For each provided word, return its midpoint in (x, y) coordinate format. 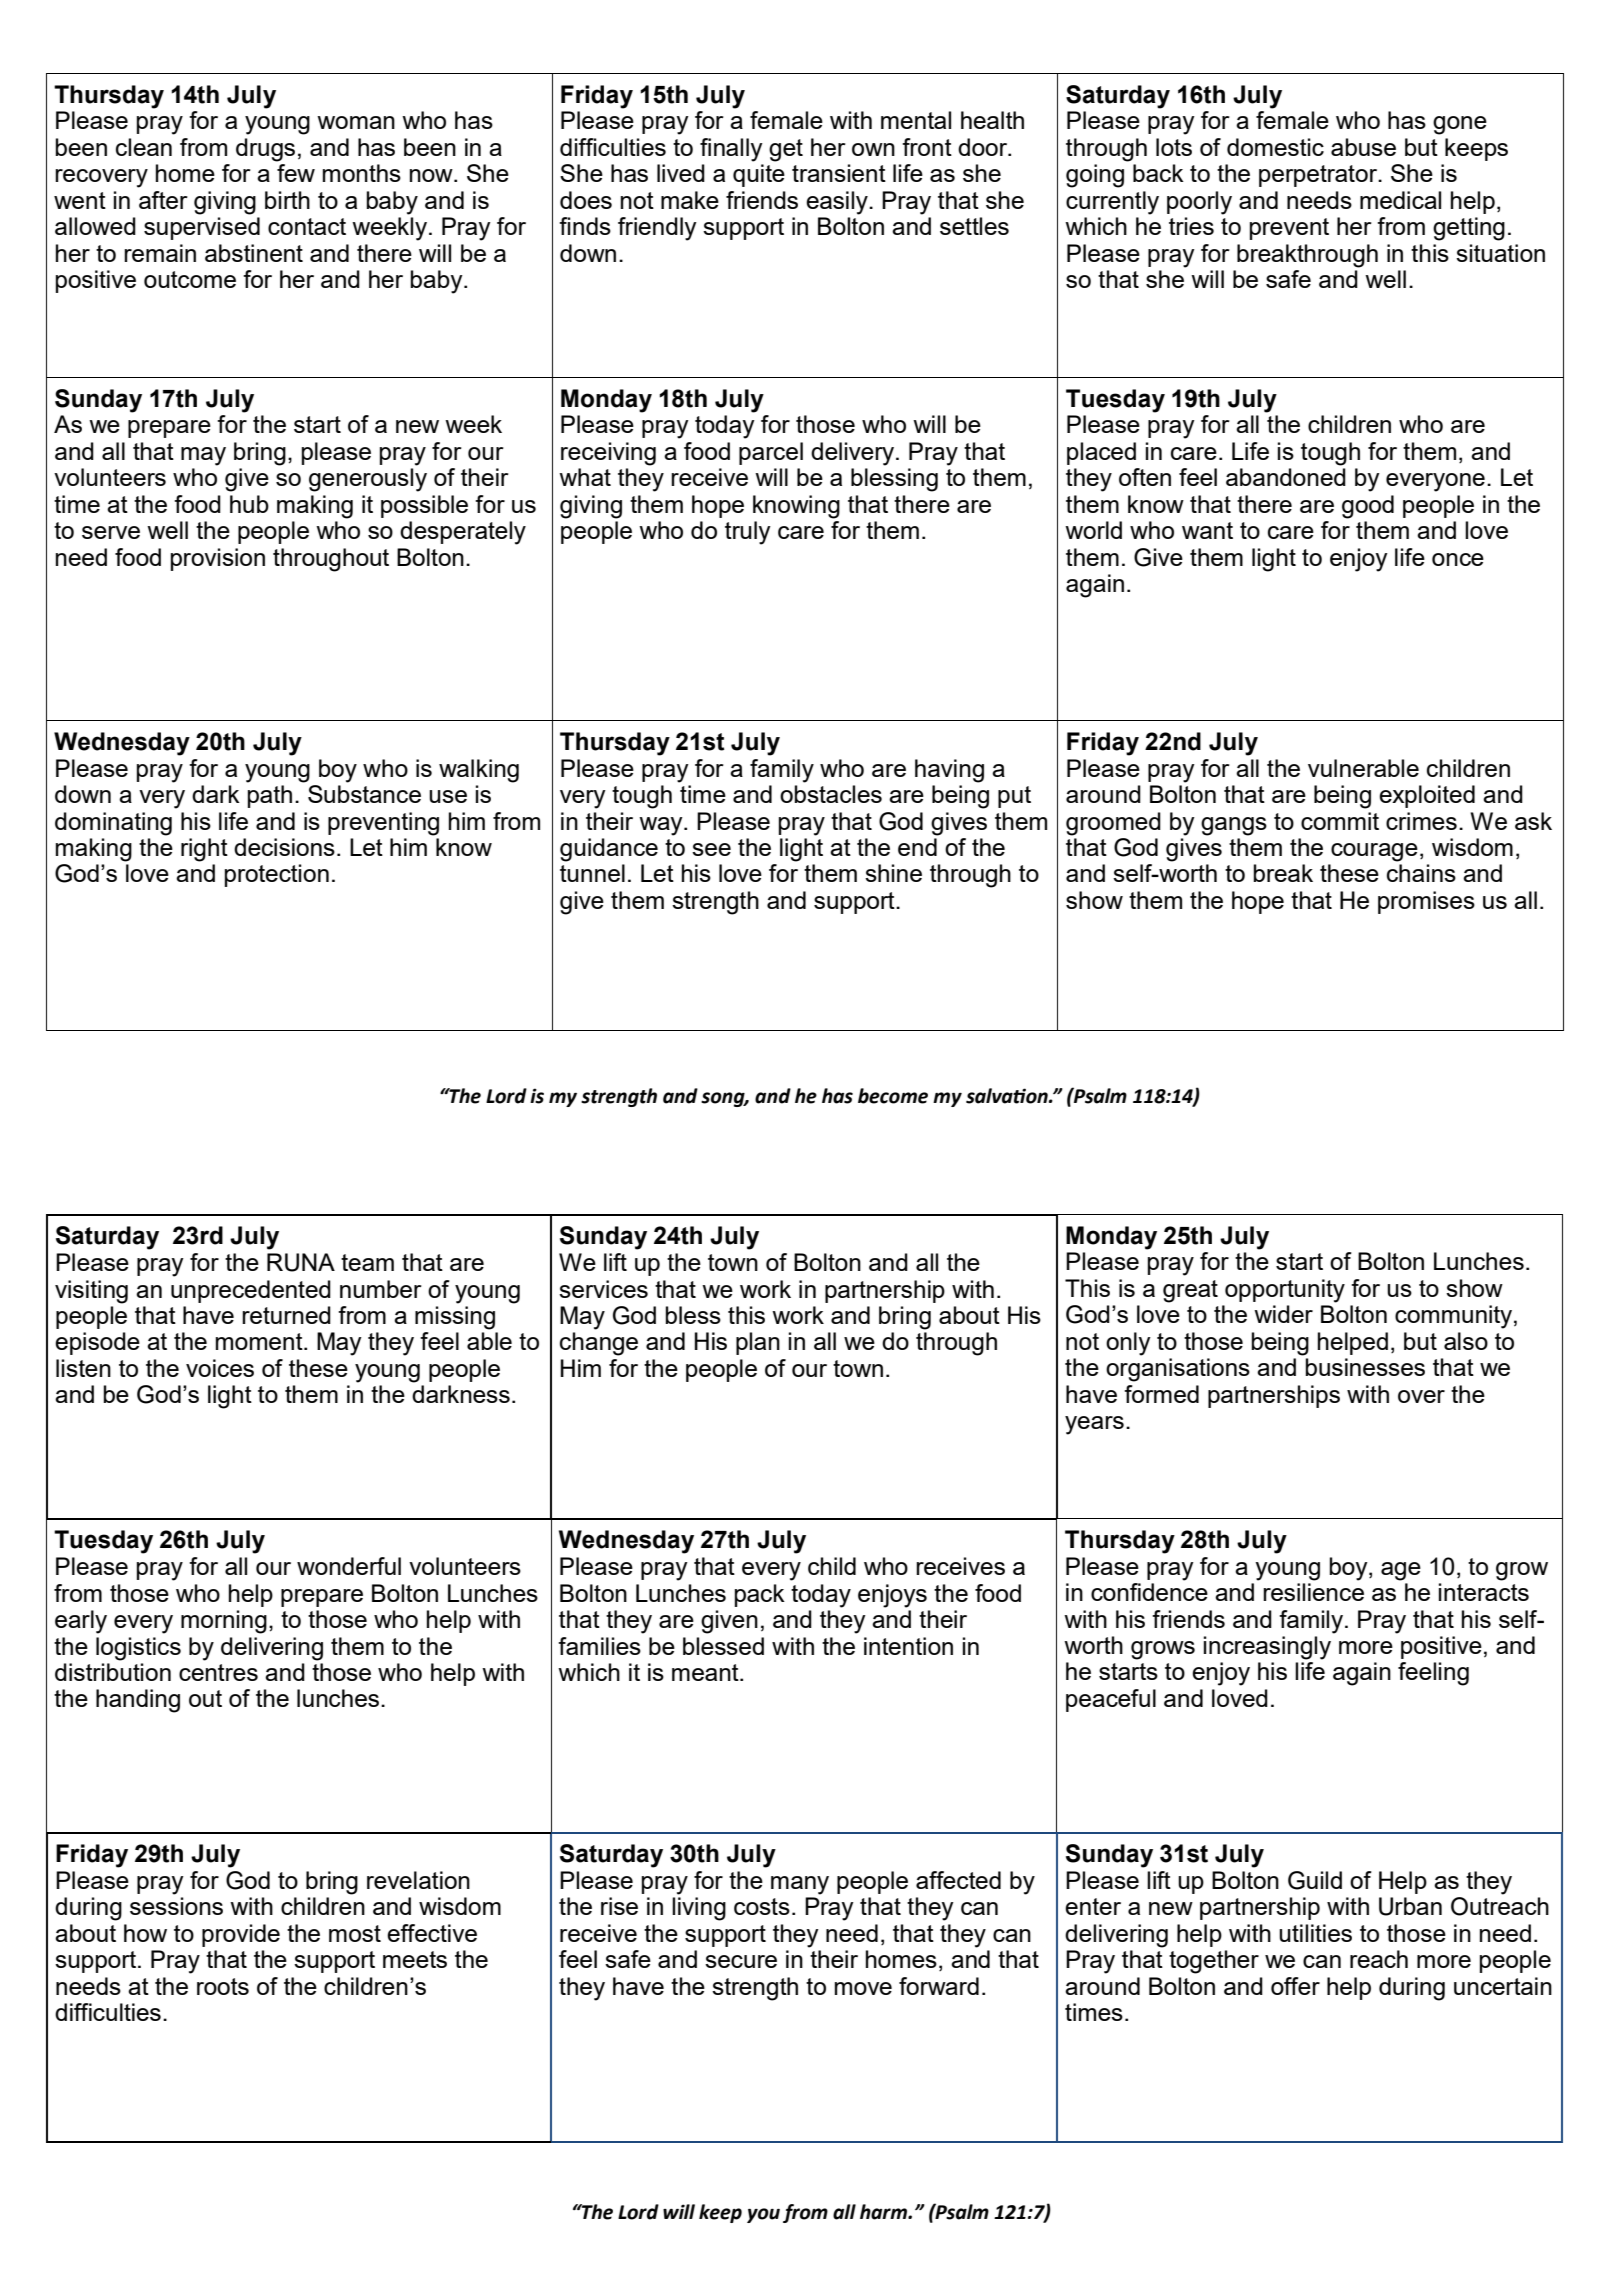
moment (260, 1341)
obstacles (831, 794)
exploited (1427, 796)
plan (758, 1343)
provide (241, 1935)
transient (839, 173)
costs (762, 1906)
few (296, 173)
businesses (1365, 1367)
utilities (1315, 1933)
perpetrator (1319, 176)
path (270, 796)
